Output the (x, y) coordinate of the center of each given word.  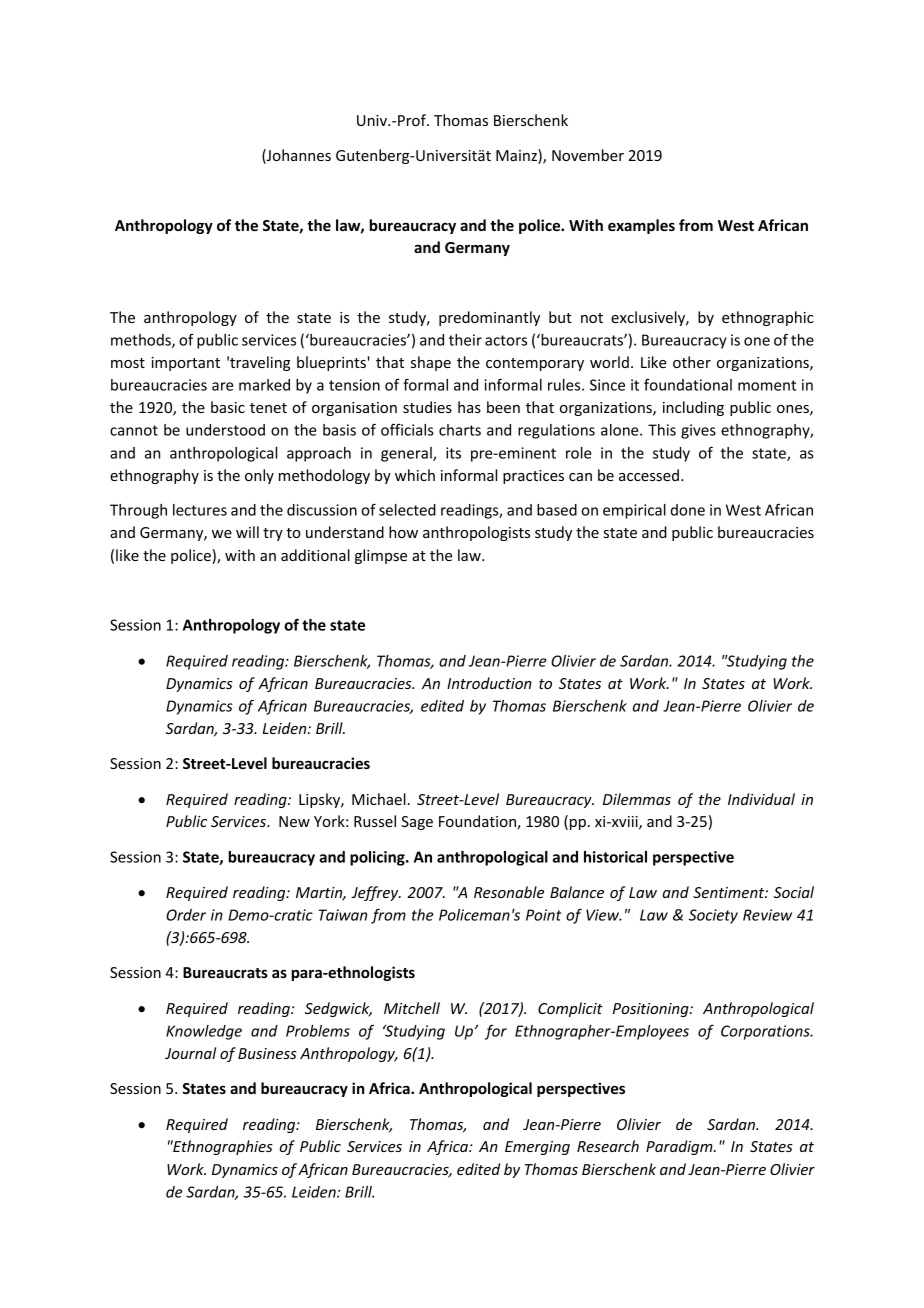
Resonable (509, 892)
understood (225, 430)
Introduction (489, 683)
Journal (190, 1053)
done (688, 510)
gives (698, 431)
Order (186, 915)
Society (713, 916)
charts (460, 430)
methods (142, 341)
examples (641, 226)
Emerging (537, 1148)
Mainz (517, 156)
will (247, 532)
